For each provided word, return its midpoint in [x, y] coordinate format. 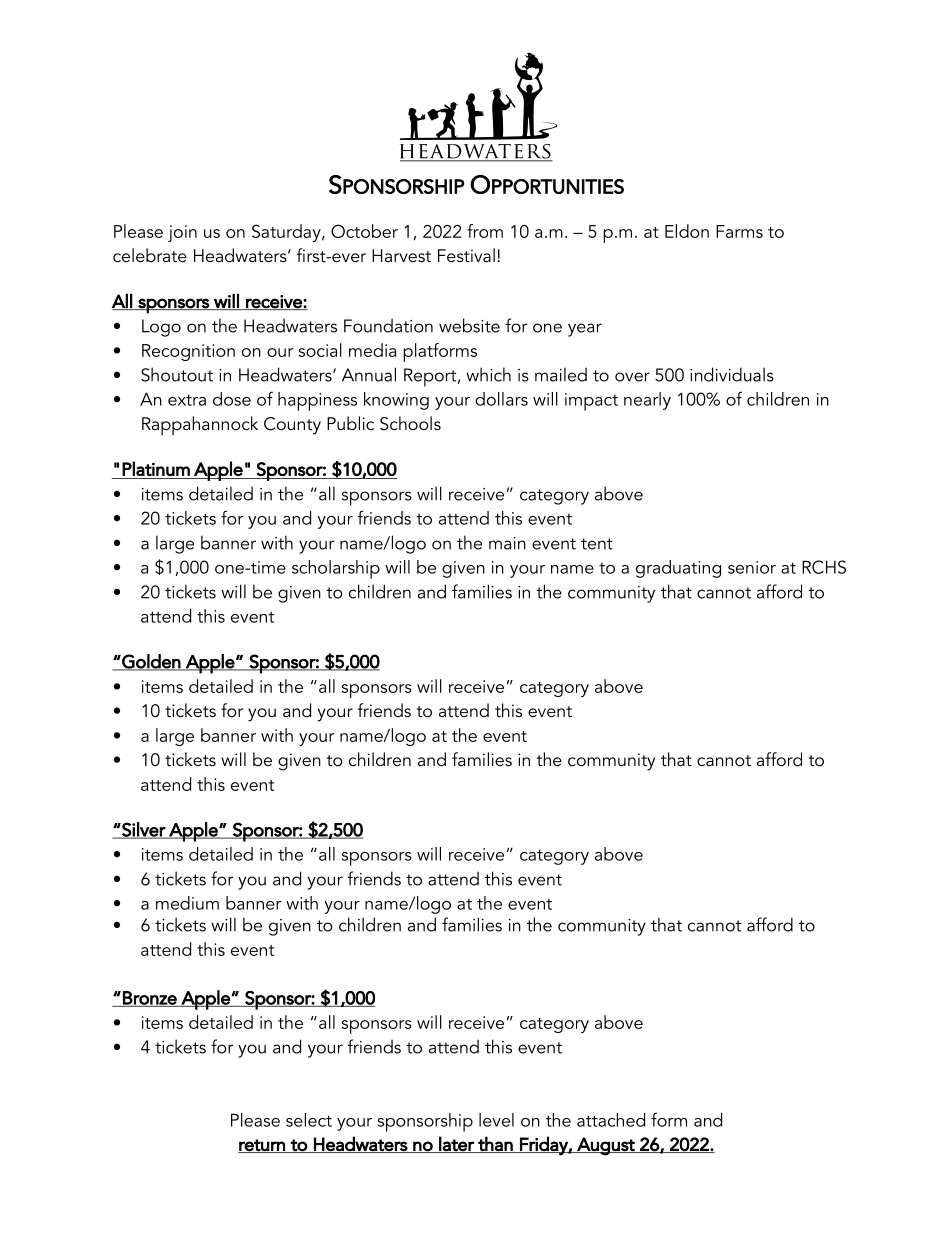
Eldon [687, 231]
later [456, 1144]
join [182, 233]
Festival [466, 255]
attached [611, 1120]
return [262, 1146]
